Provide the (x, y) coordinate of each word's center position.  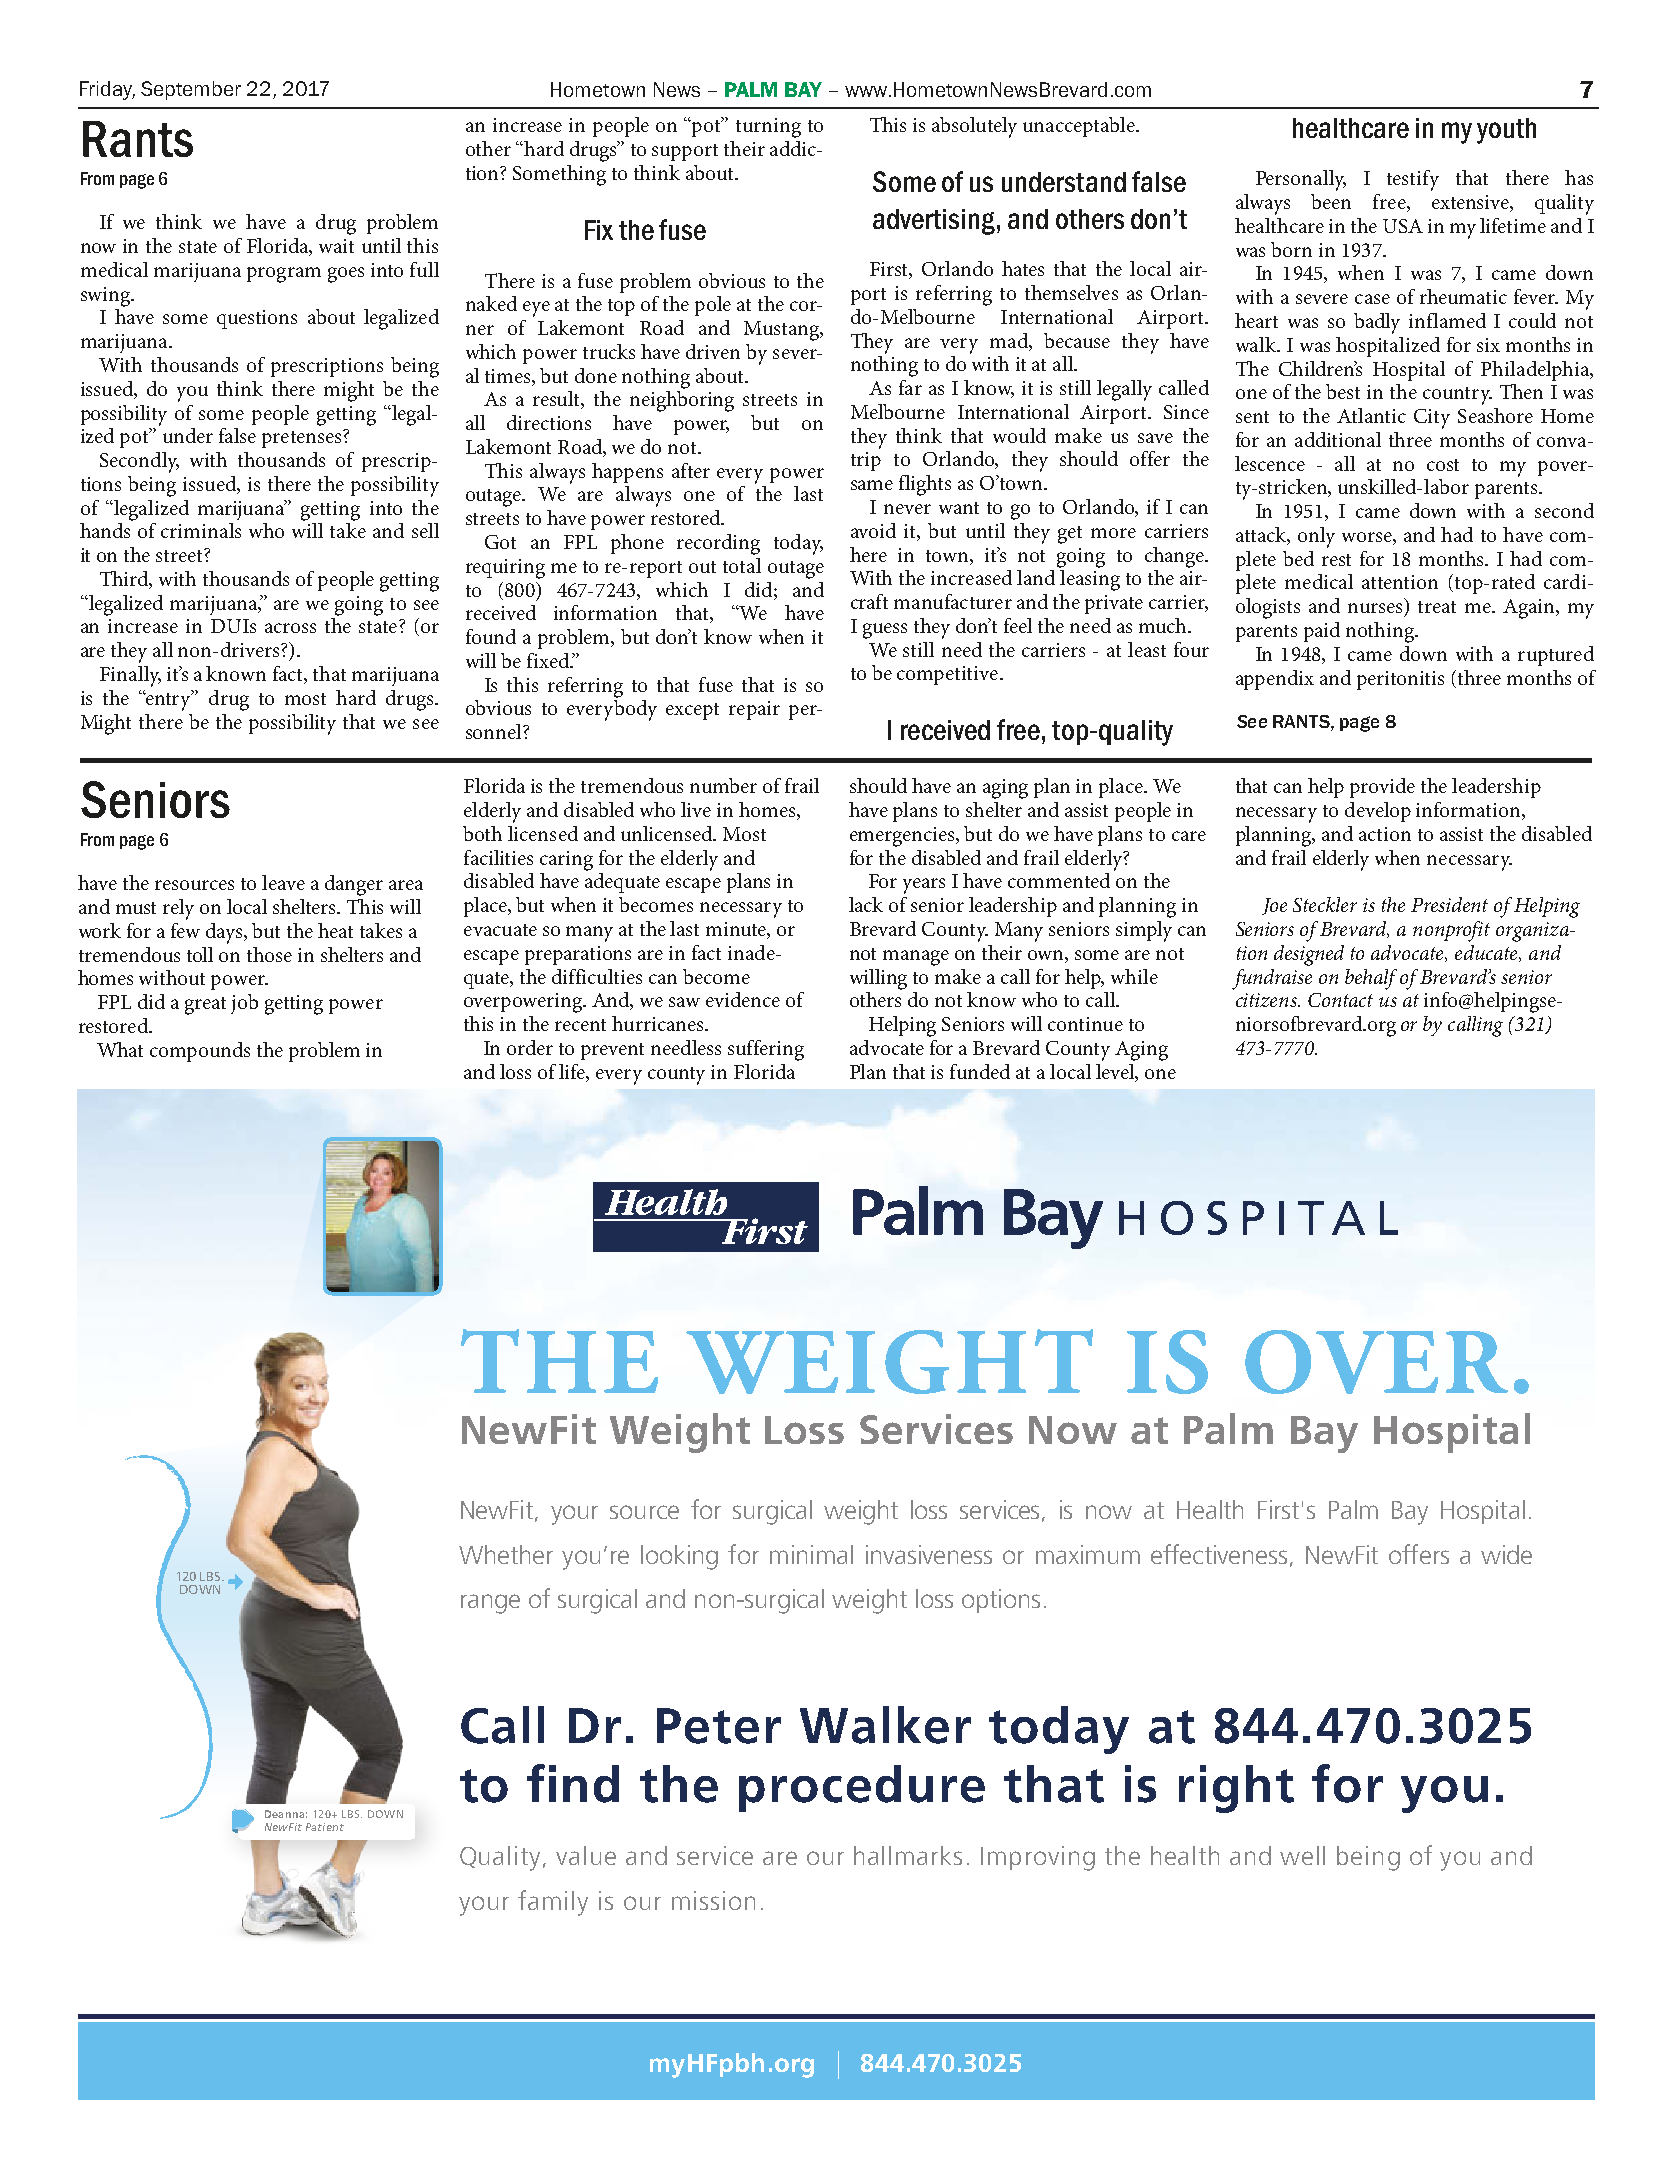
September (191, 90)
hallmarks (908, 1855)
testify (1413, 180)
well (1302, 1855)
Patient (325, 1827)
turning (768, 128)
